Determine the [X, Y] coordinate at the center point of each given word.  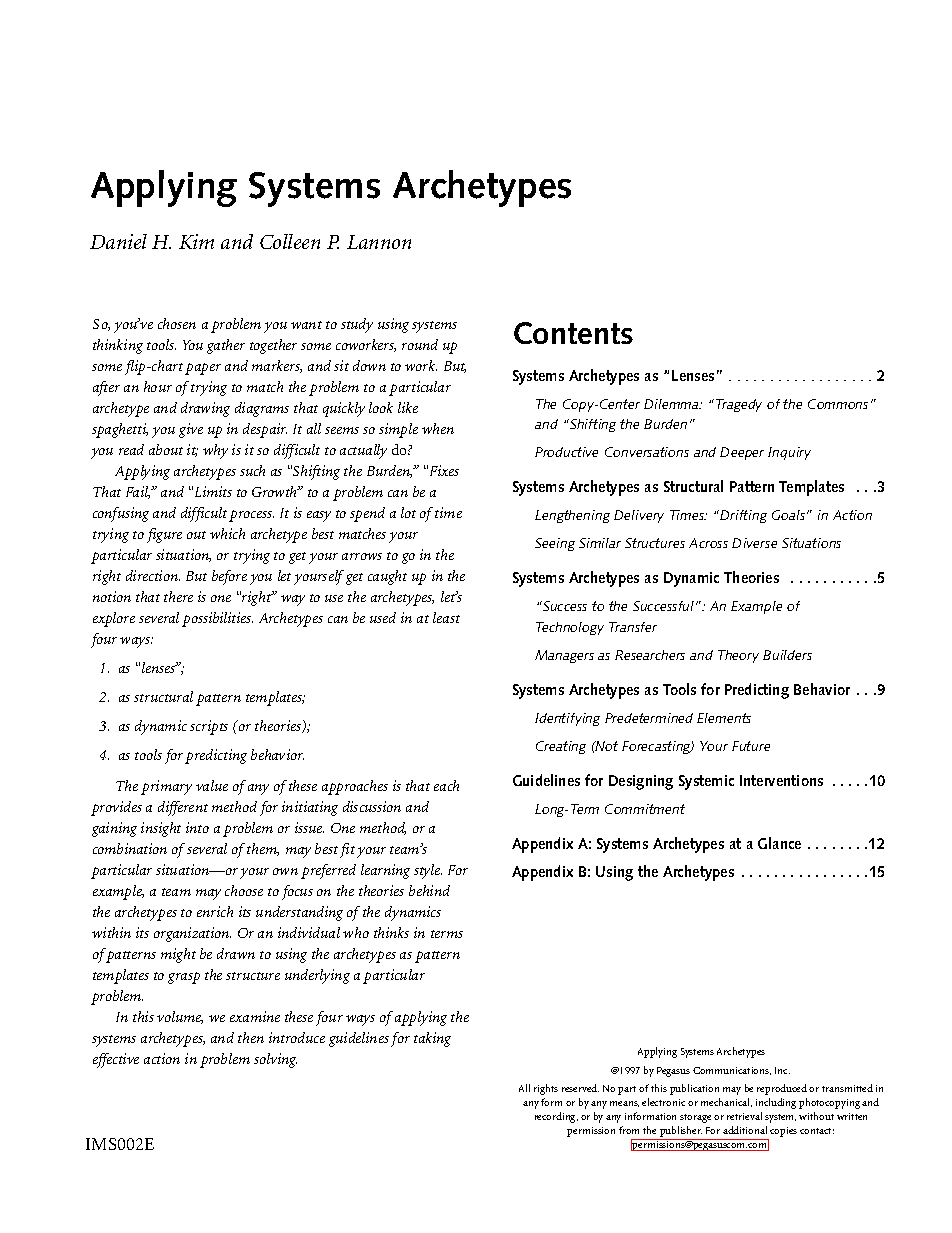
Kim [196, 241]
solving [275, 1060]
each [446, 785]
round [420, 344]
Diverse [754, 543]
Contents [573, 333]
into [197, 827]
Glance [779, 843]
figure [164, 535]
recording [556, 1117]
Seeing [555, 544]
